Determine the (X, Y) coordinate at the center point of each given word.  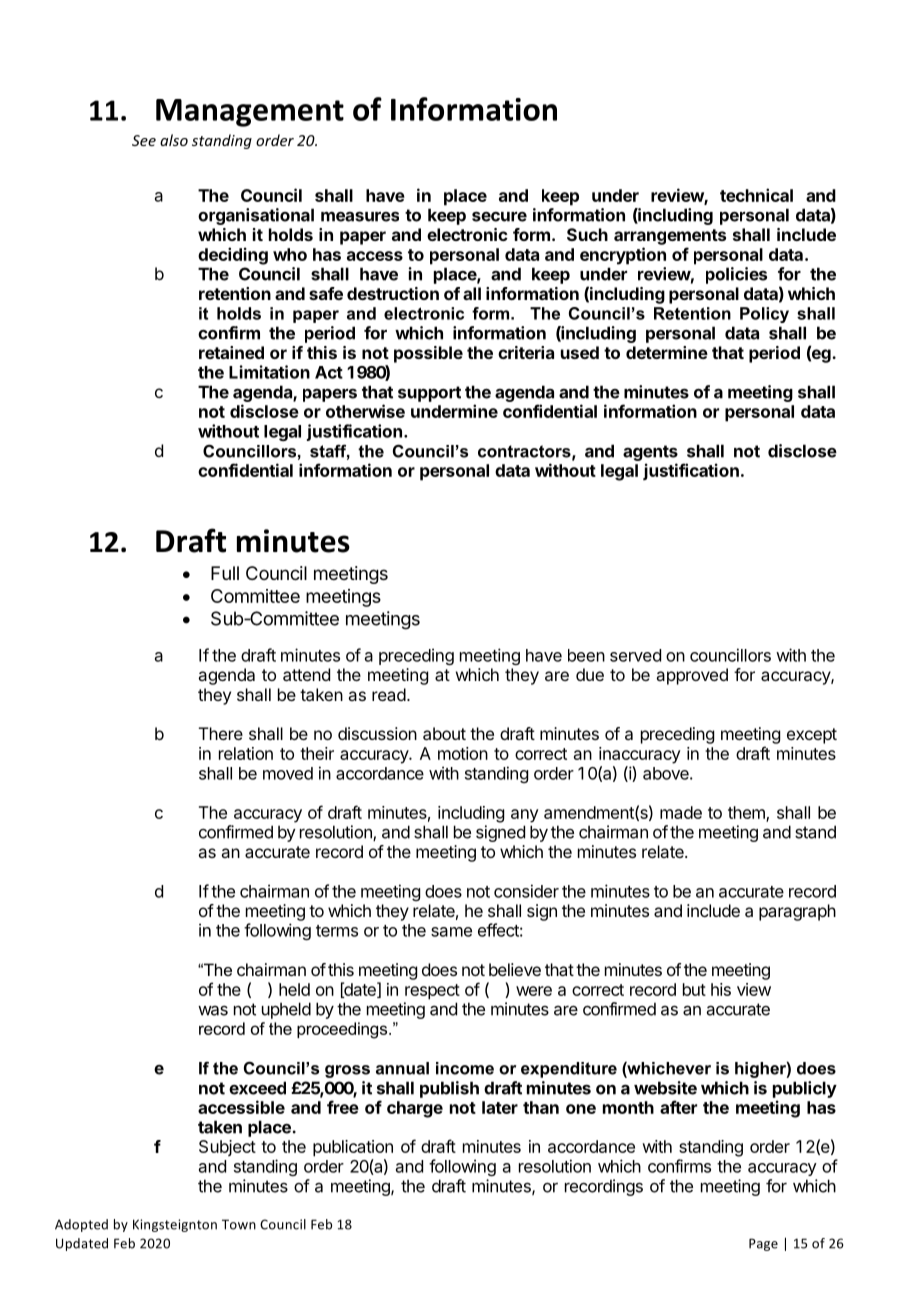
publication (353, 1148)
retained (231, 352)
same (451, 932)
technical (756, 195)
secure (499, 216)
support (429, 394)
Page (763, 1244)
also (174, 140)
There (221, 733)
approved (692, 676)
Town (239, 1224)
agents (650, 453)
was (213, 1011)
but (694, 989)
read (389, 694)
